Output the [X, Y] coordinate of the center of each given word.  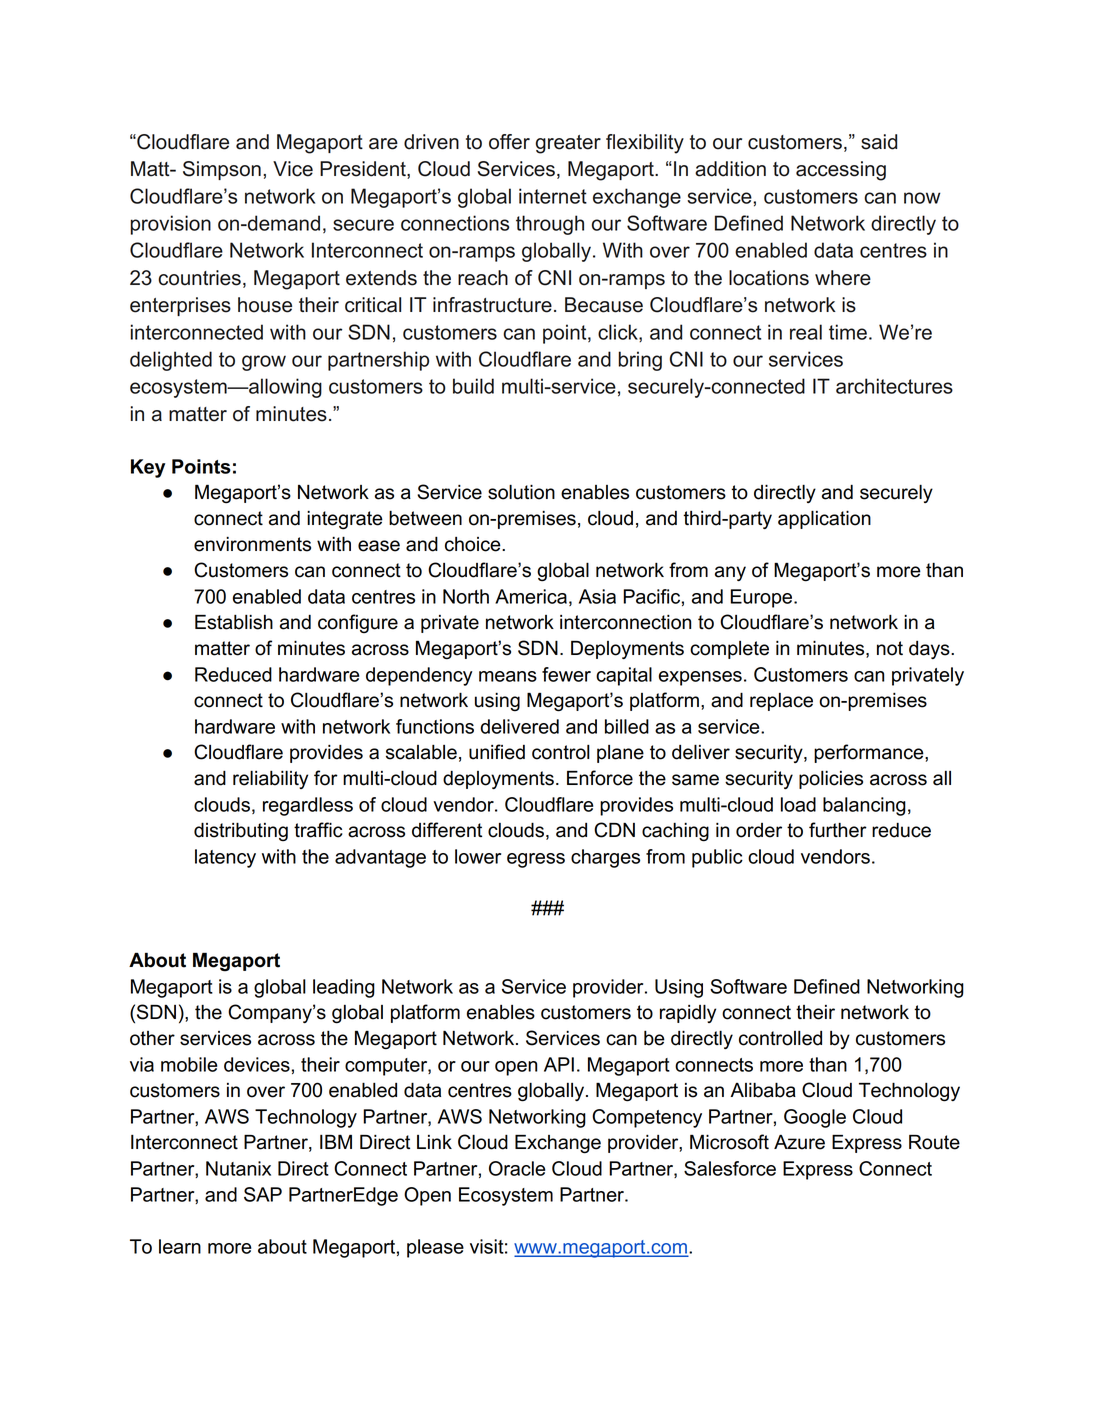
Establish [234, 622]
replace [781, 702]
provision [171, 225]
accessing [841, 171]
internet [553, 196]
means [508, 676]
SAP [263, 1194]
